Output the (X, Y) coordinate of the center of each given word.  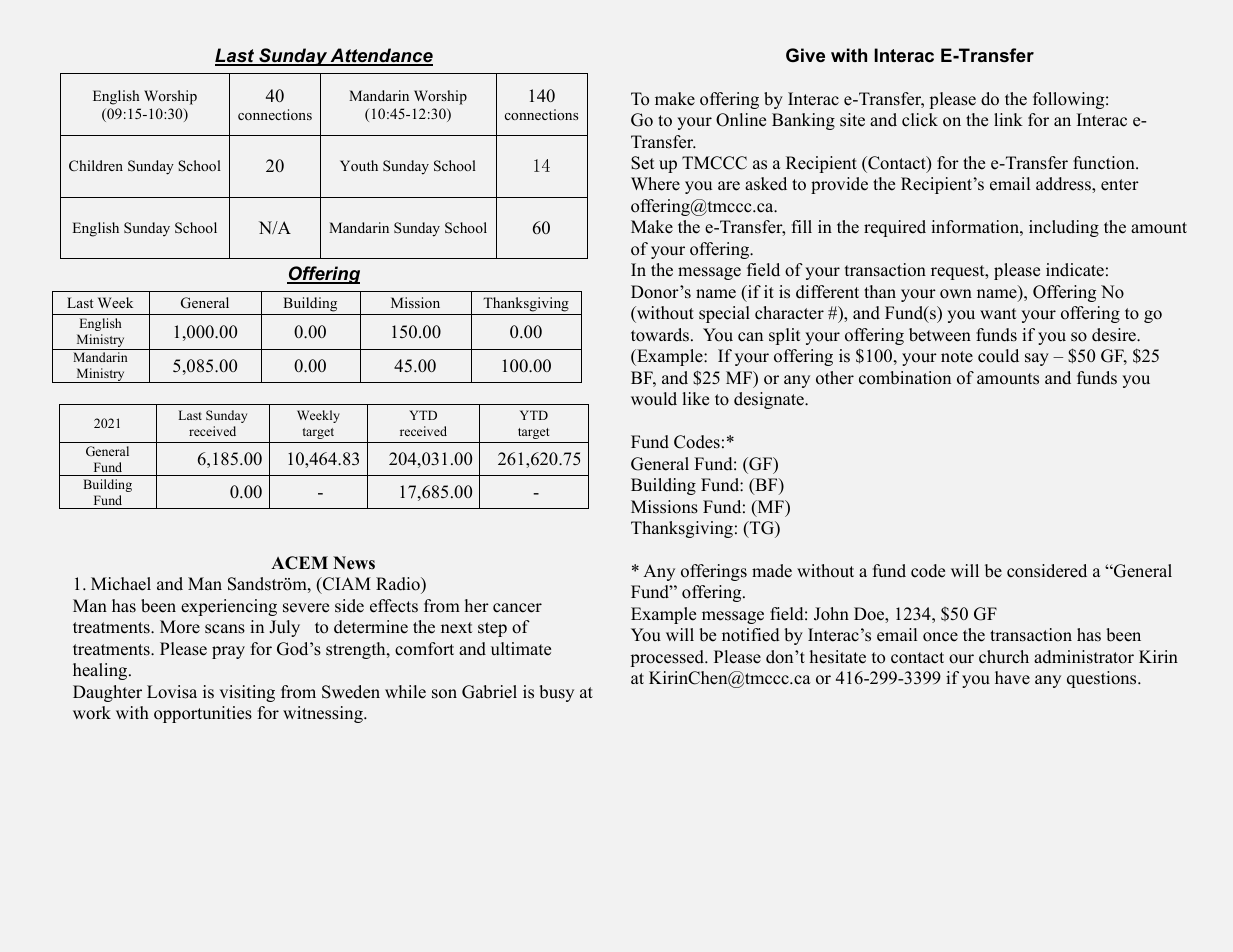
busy (556, 693)
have (1012, 678)
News (354, 563)
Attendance (380, 56)
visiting (247, 693)
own (956, 294)
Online (741, 120)
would (654, 399)
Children (96, 165)
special (724, 314)
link (1008, 119)
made (772, 571)
